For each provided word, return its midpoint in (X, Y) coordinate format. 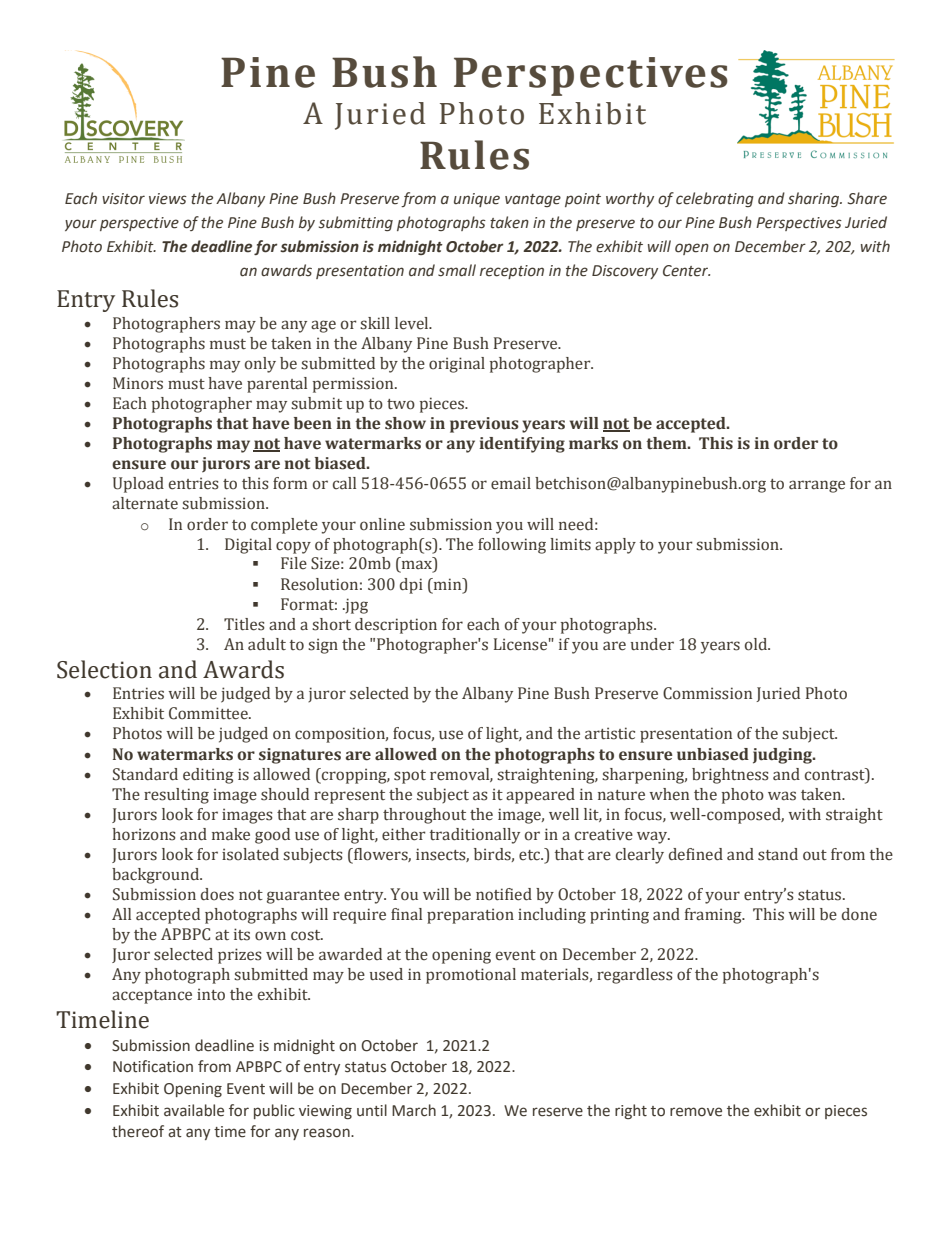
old (757, 644)
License (520, 644)
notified (504, 894)
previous (484, 425)
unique (477, 200)
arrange (817, 486)
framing (714, 916)
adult (267, 644)
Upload (138, 485)
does (217, 894)
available (194, 1110)
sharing (815, 199)
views (168, 199)
